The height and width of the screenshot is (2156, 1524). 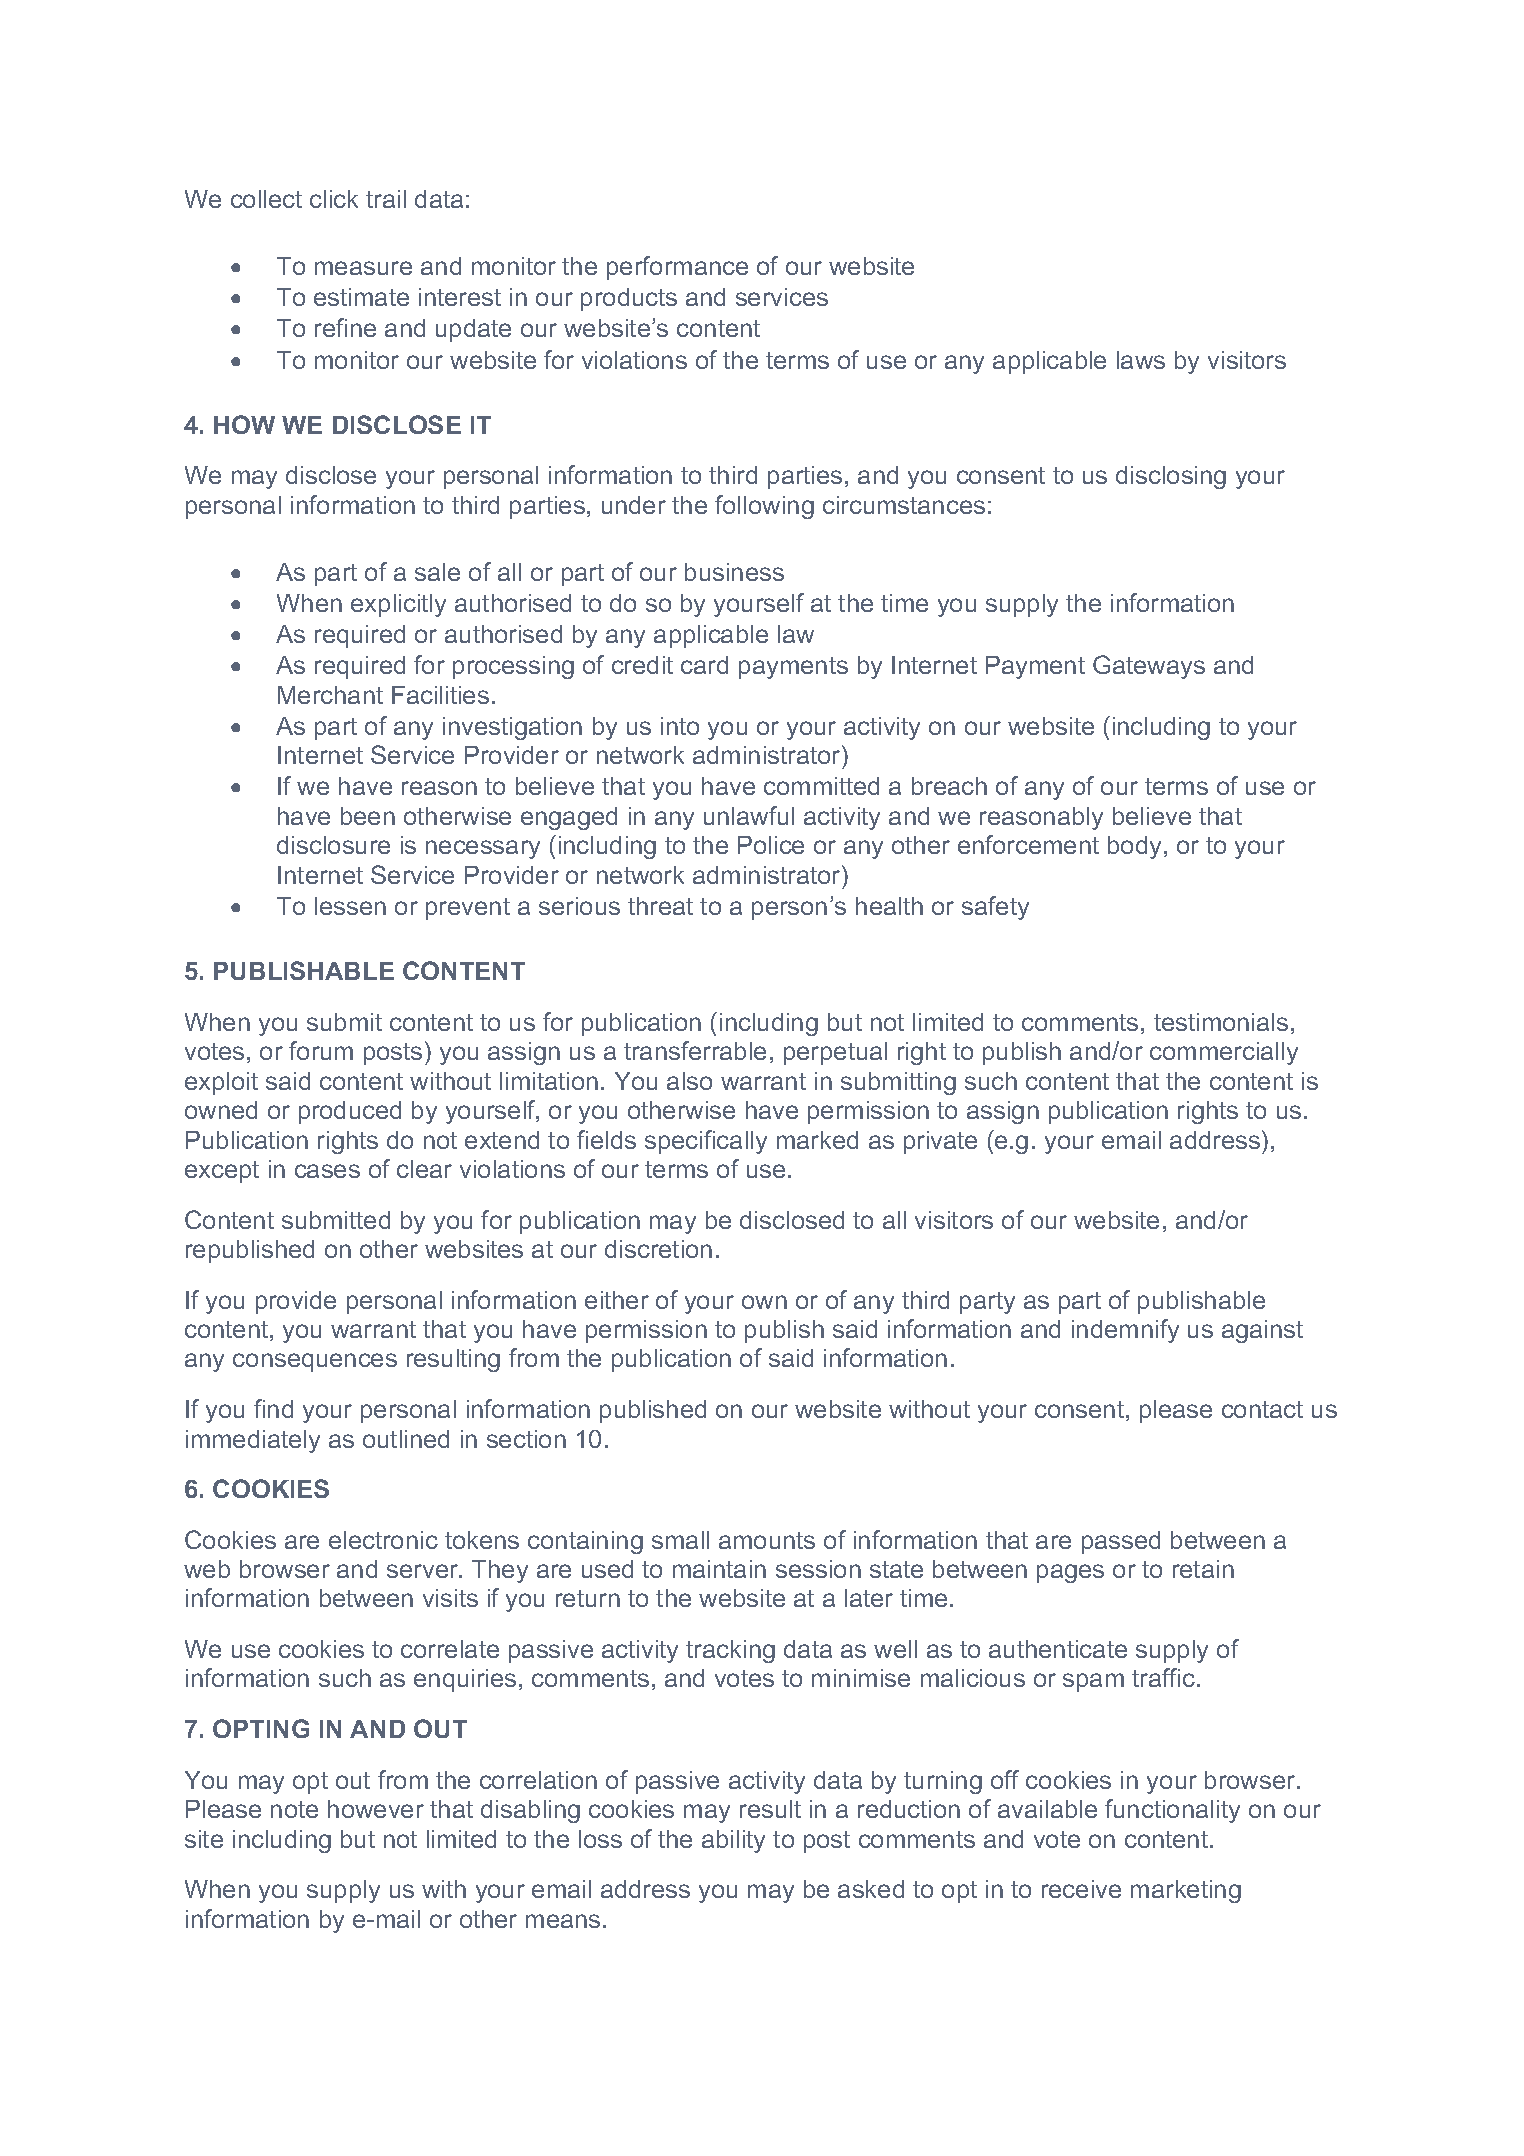 I want to click on measure, so click(x=363, y=268).
